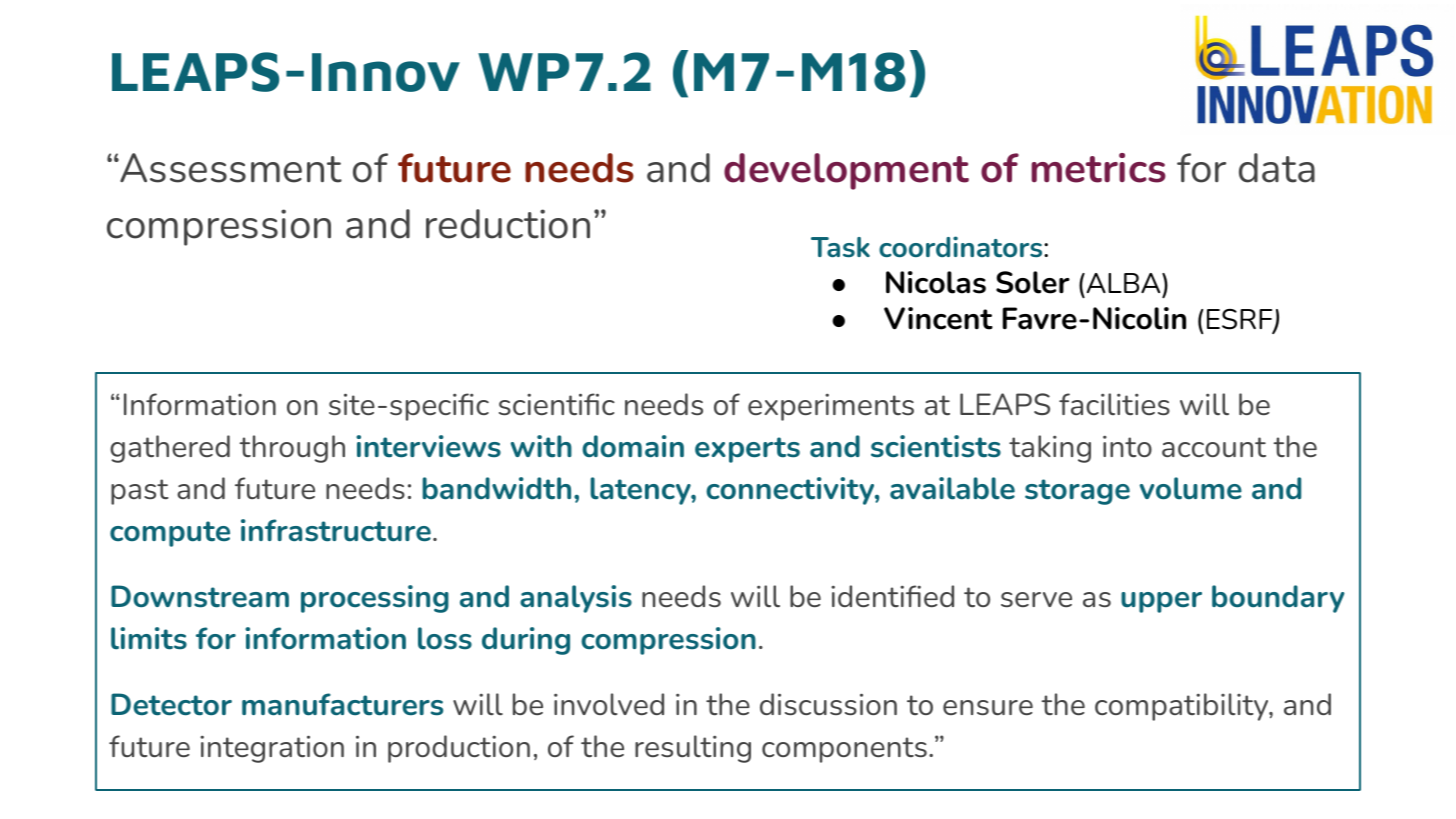 The width and height of the document is (1456, 819). Describe the element at coordinates (230, 168) in the document. I see `Assessment` at that location.
